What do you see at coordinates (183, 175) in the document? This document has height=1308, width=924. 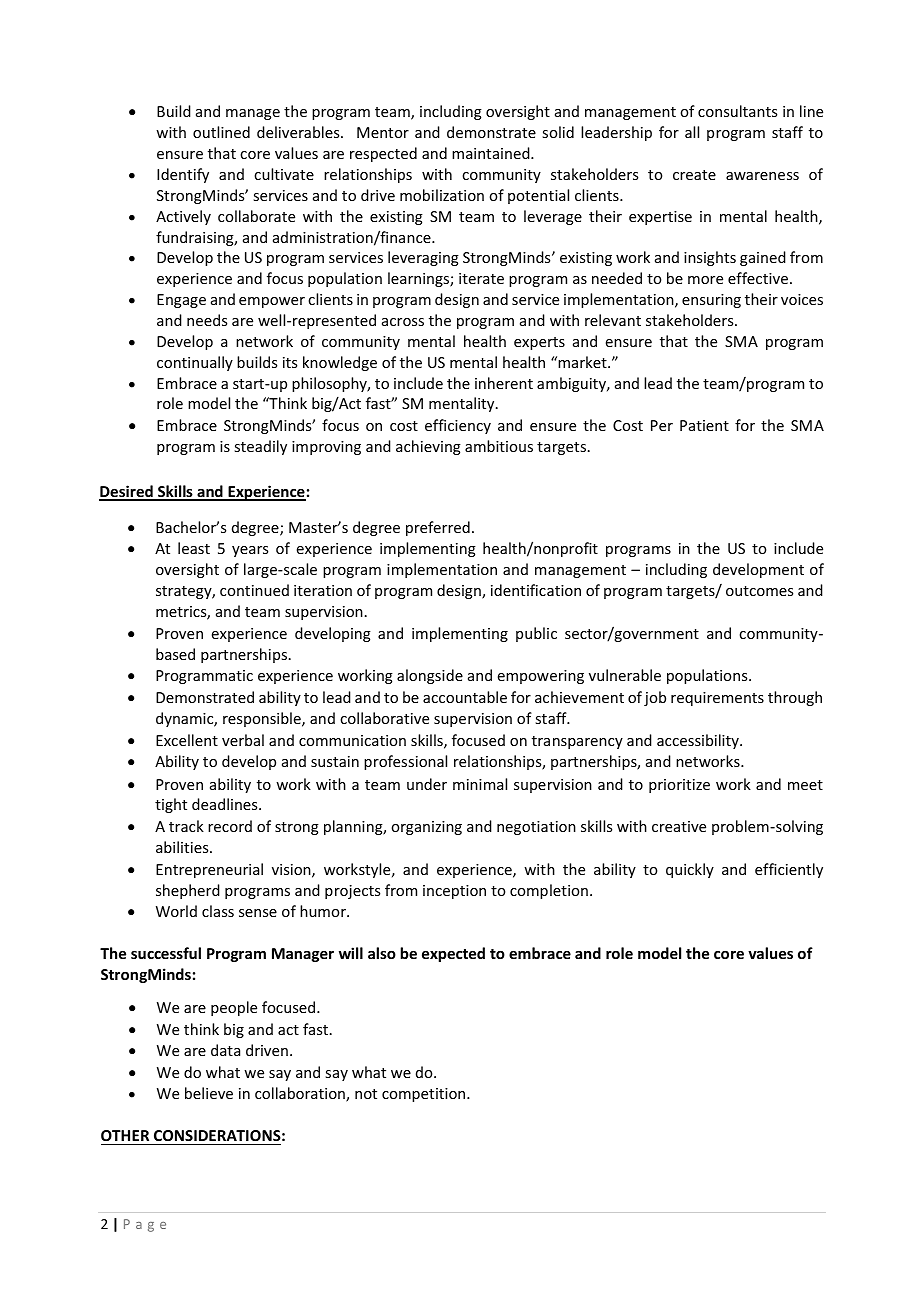 I see `Identify` at bounding box center [183, 175].
